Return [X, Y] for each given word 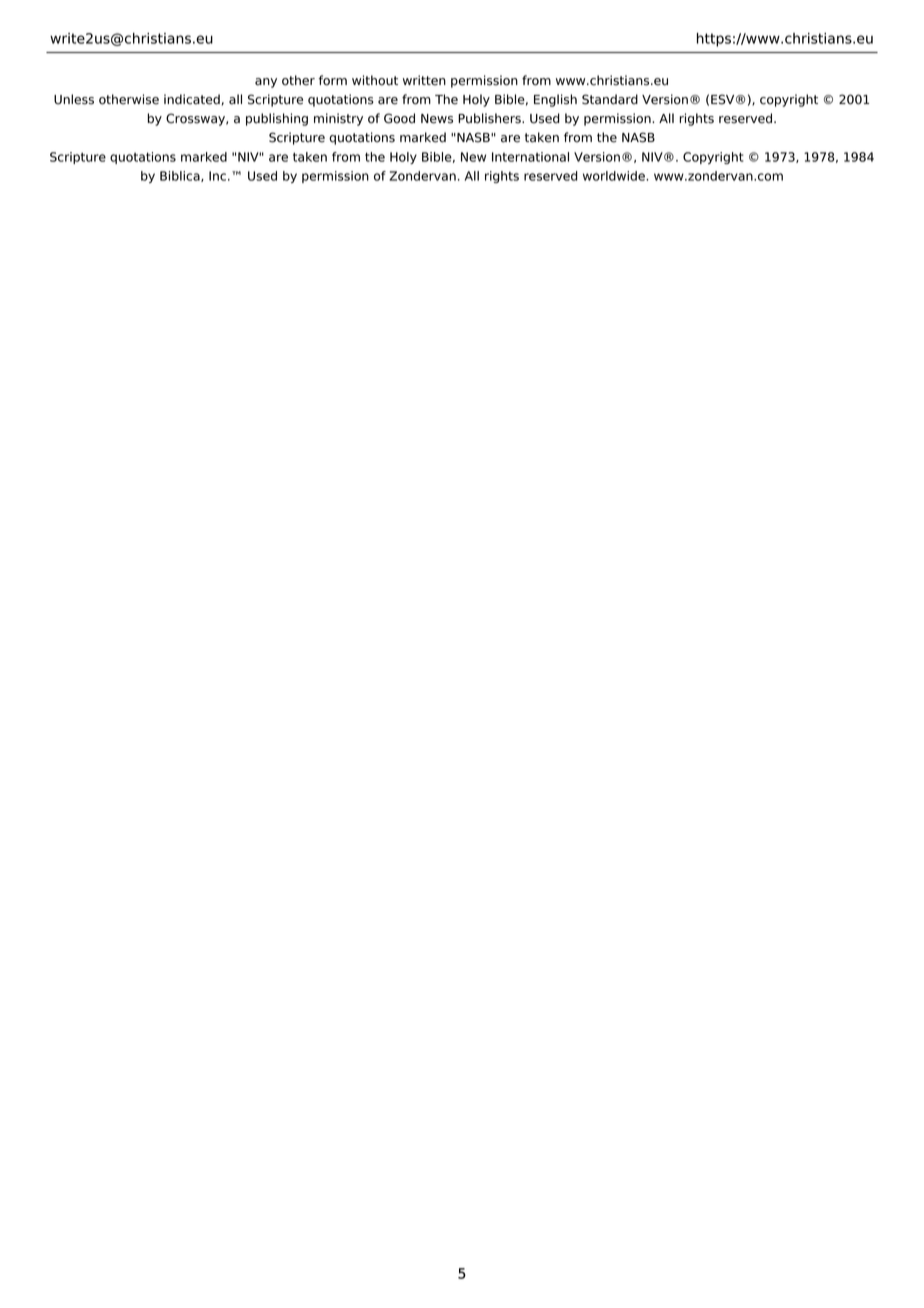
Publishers [490, 118]
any [266, 83]
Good [399, 118]
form [333, 80]
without [375, 80]
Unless [74, 99]
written [424, 80]
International [530, 157]
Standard [610, 99]
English [555, 100]
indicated [192, 99]
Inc [217, 176]
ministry [338, 119]
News [437, 119]
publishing [277, 119]
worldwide [615, 176]
